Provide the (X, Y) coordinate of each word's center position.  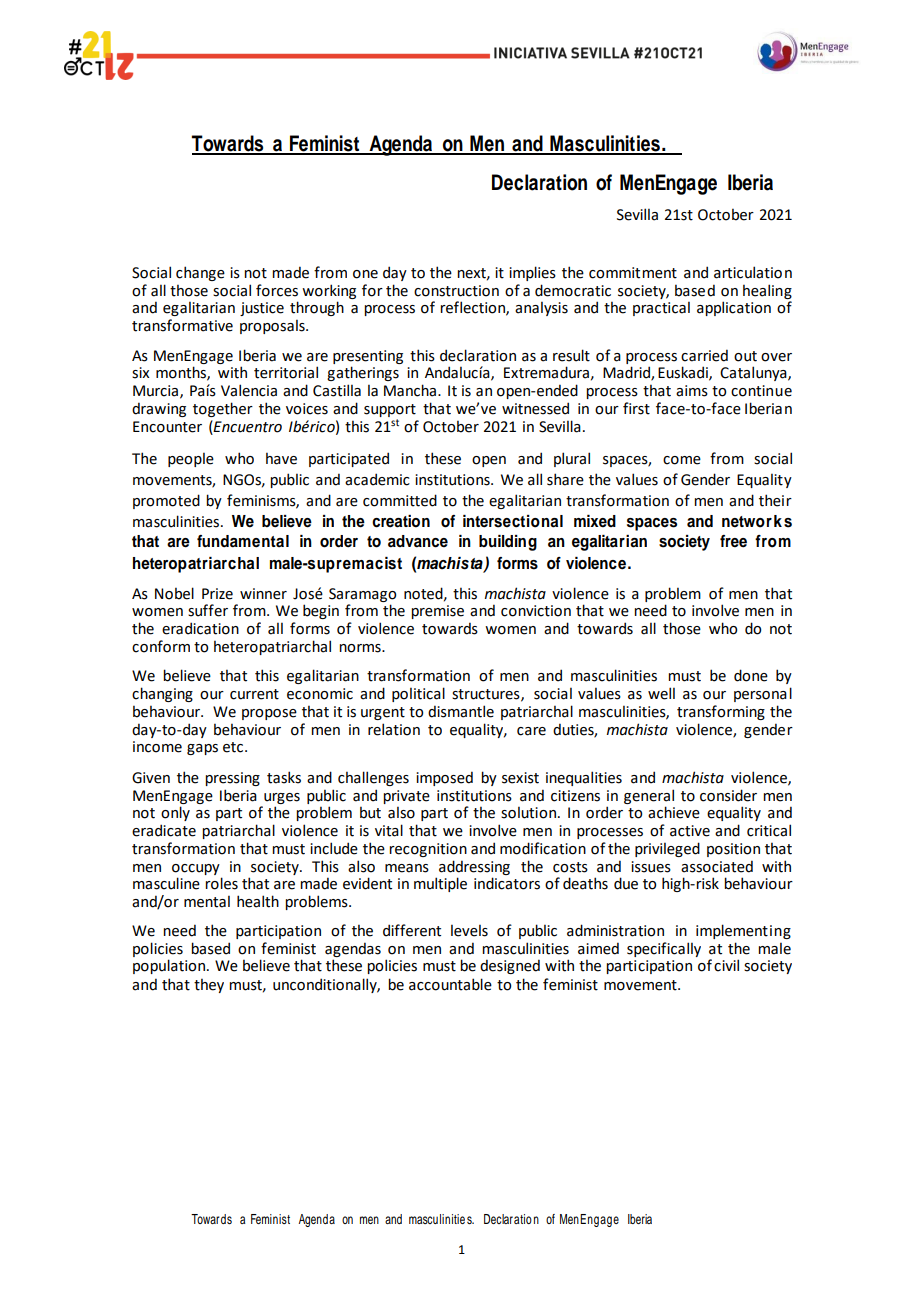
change (200, 273)
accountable (450, 984)
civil (726, 965)
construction (456, 291)
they (209, 986)
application (734, 308)
